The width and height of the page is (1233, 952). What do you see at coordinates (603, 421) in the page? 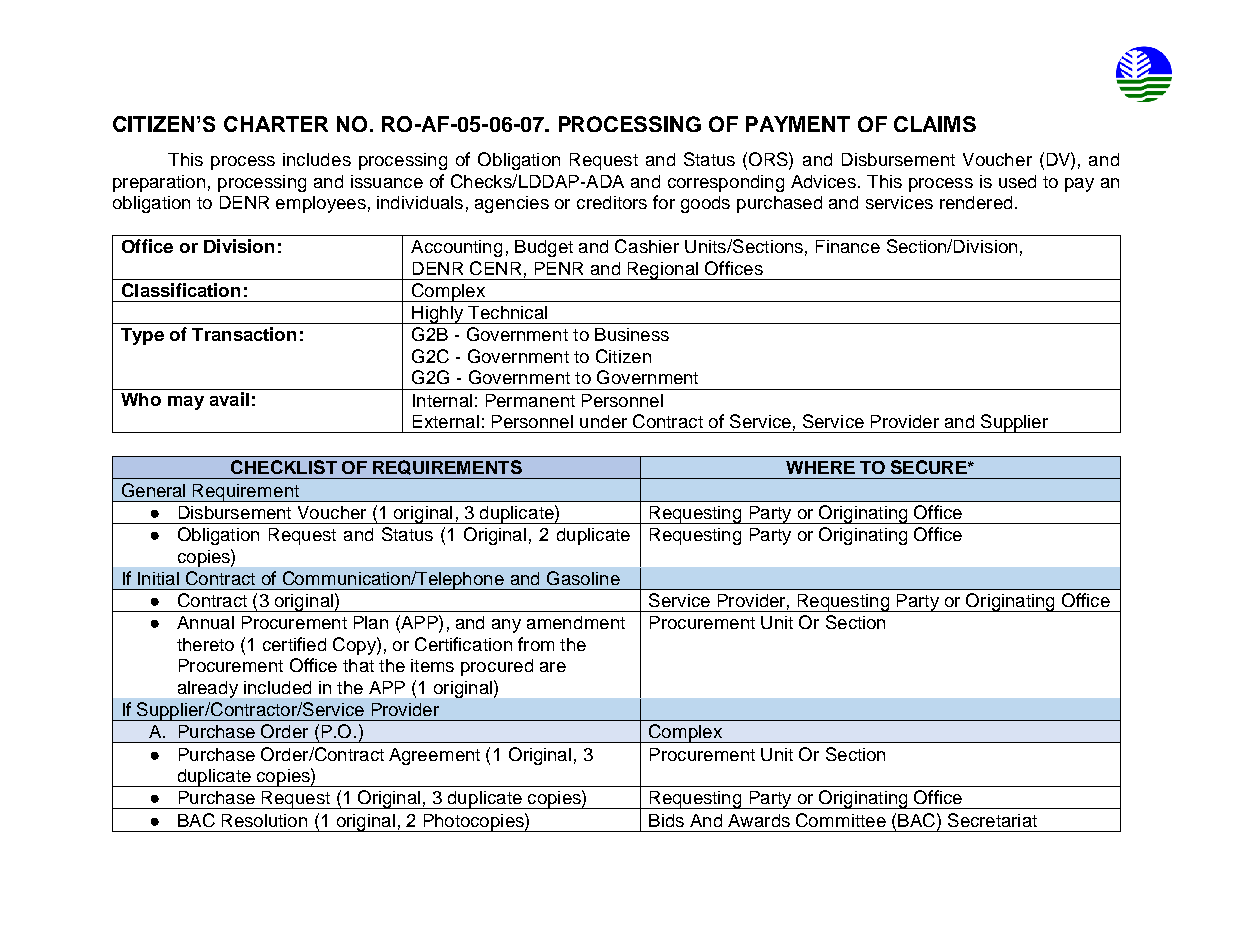
I see `under` at bounding box center [603, 421].
